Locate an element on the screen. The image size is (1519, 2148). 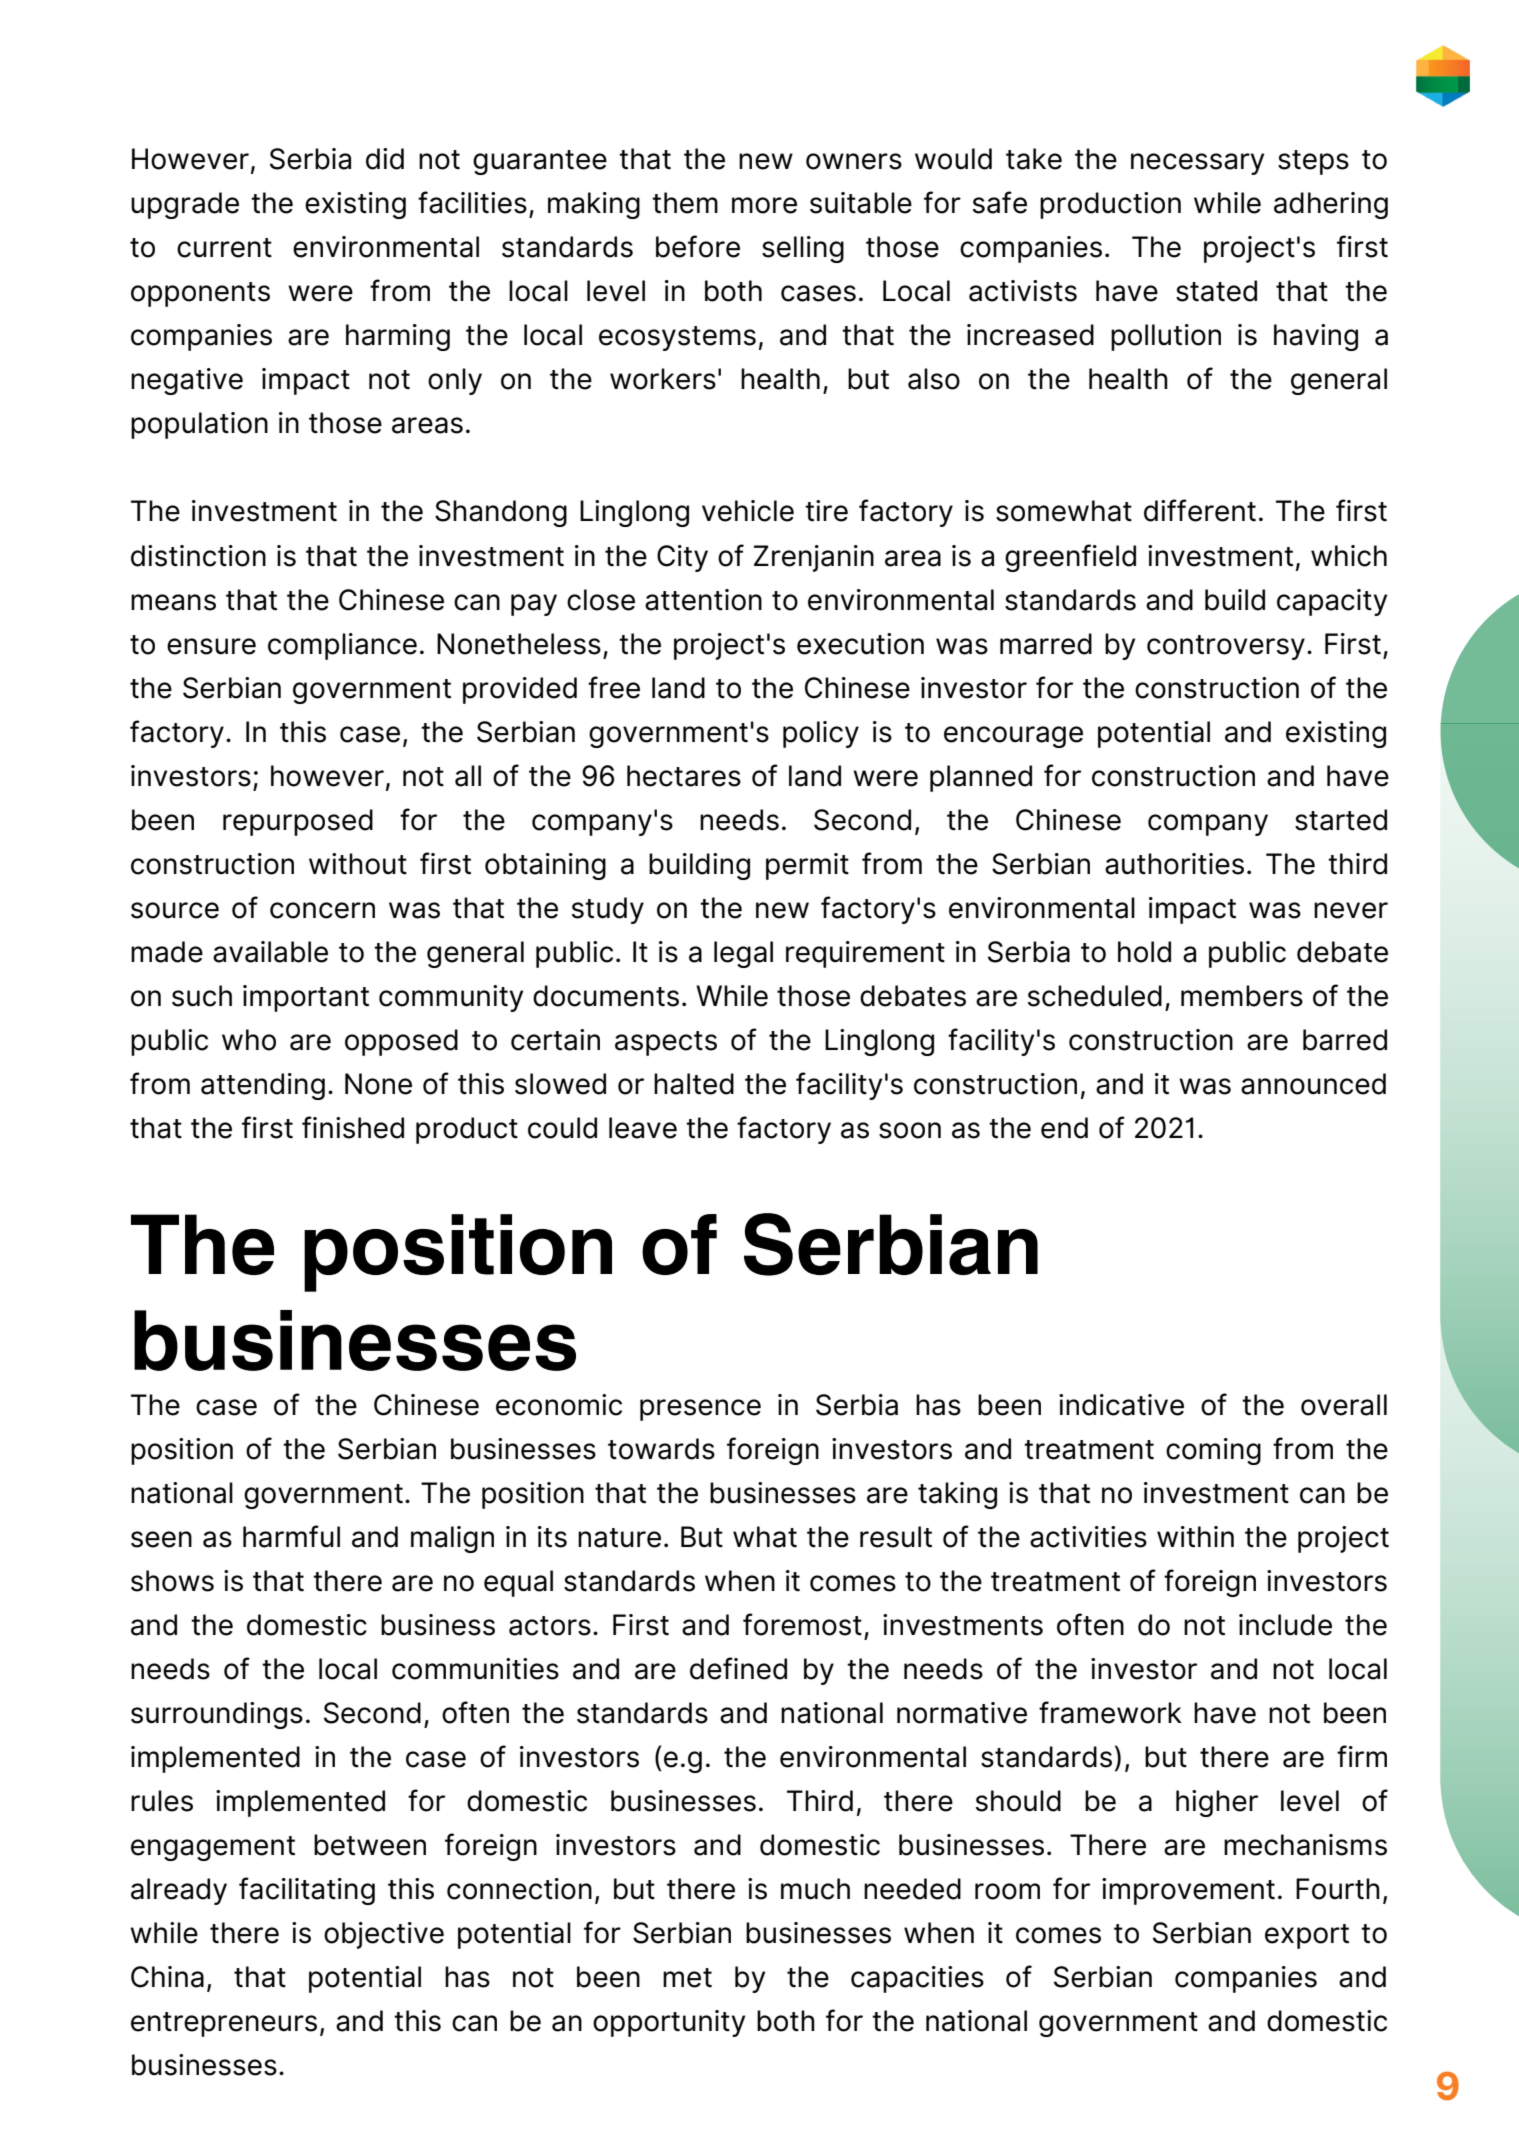
more is located at coordinates (764, 205).
